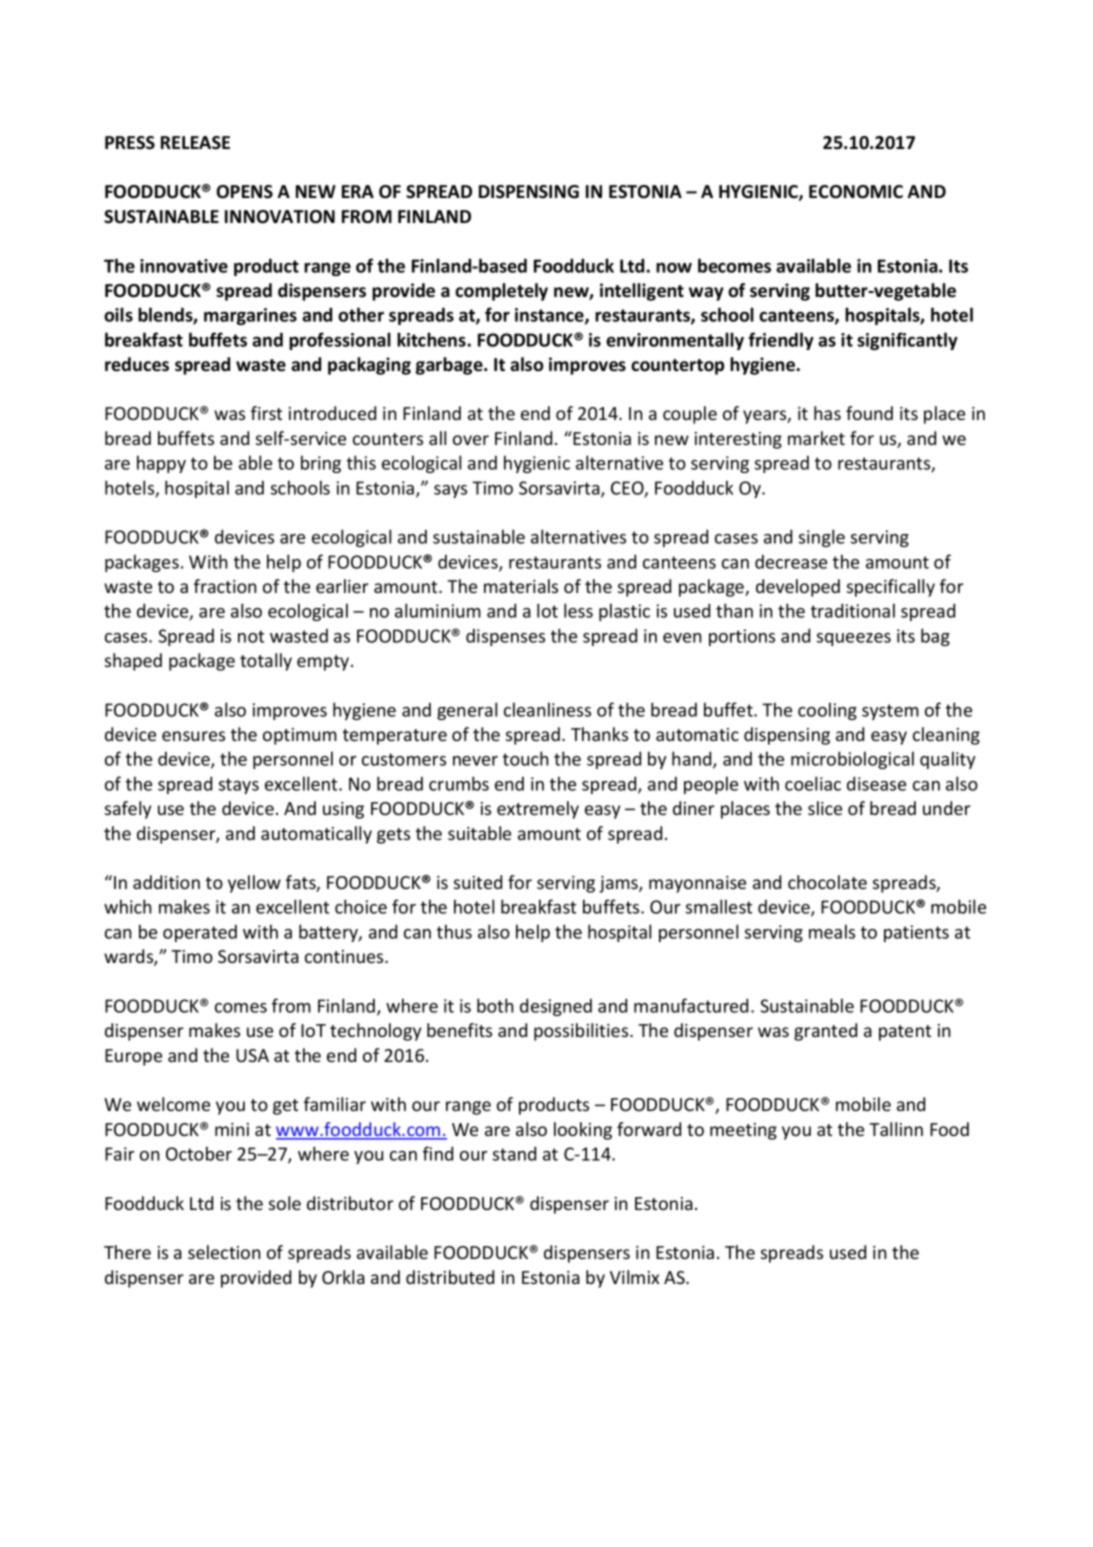 The height and width of the screenshot is (1547, 1093). What do you see at coordinates (224, 1252) in the screenshot?
I see `selection` at bounding box center [224, 1252].
